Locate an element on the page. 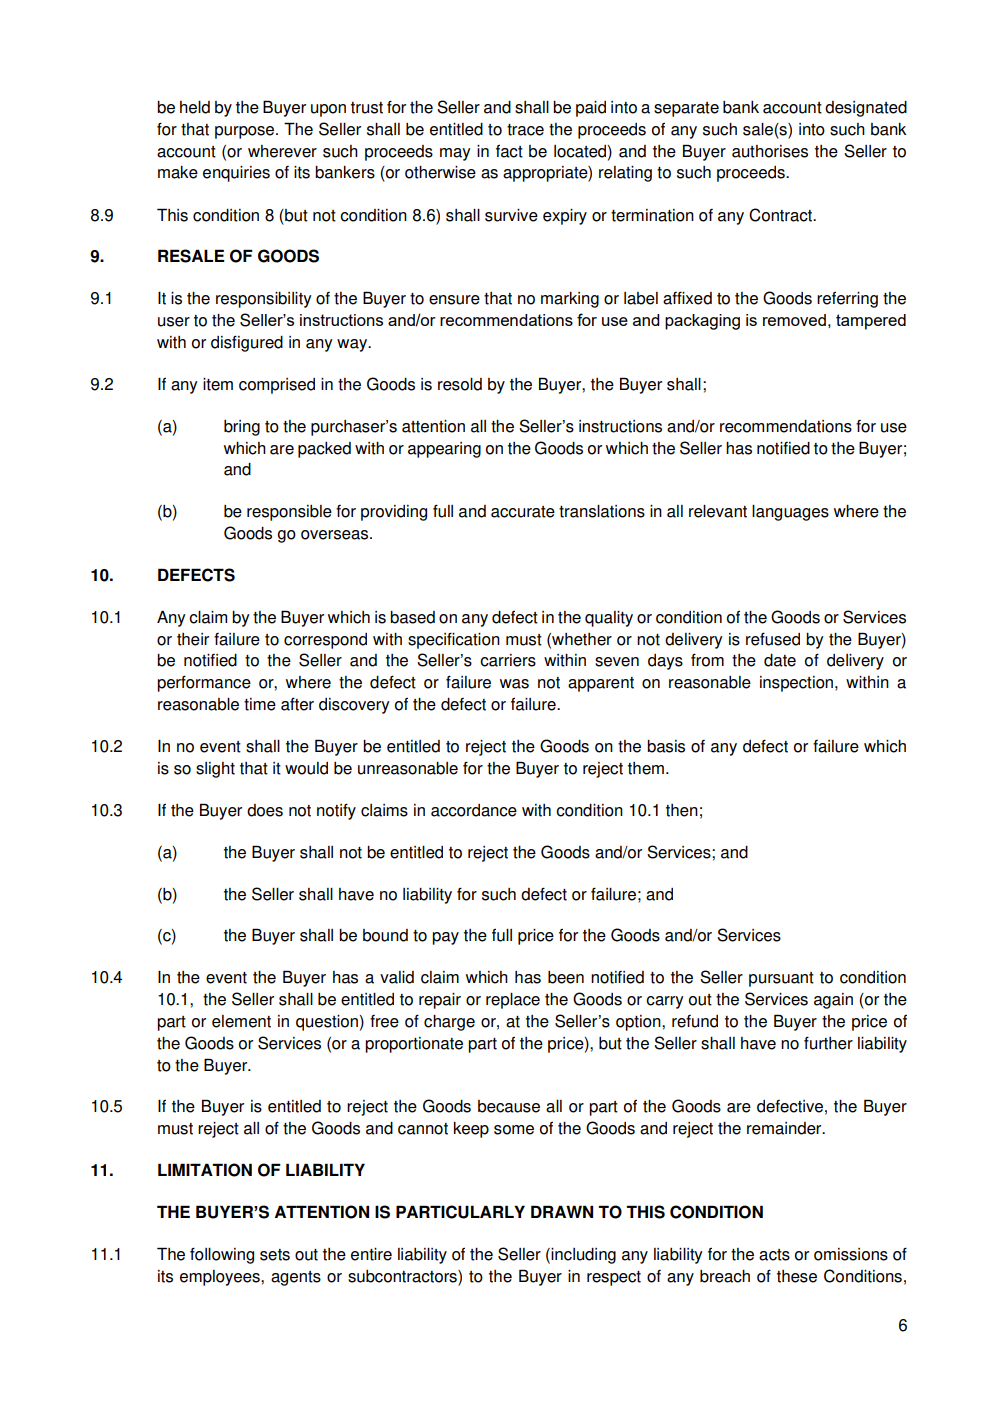 The height and width of the document is (1411, 998). languages is located at coordinates (790, 513).
